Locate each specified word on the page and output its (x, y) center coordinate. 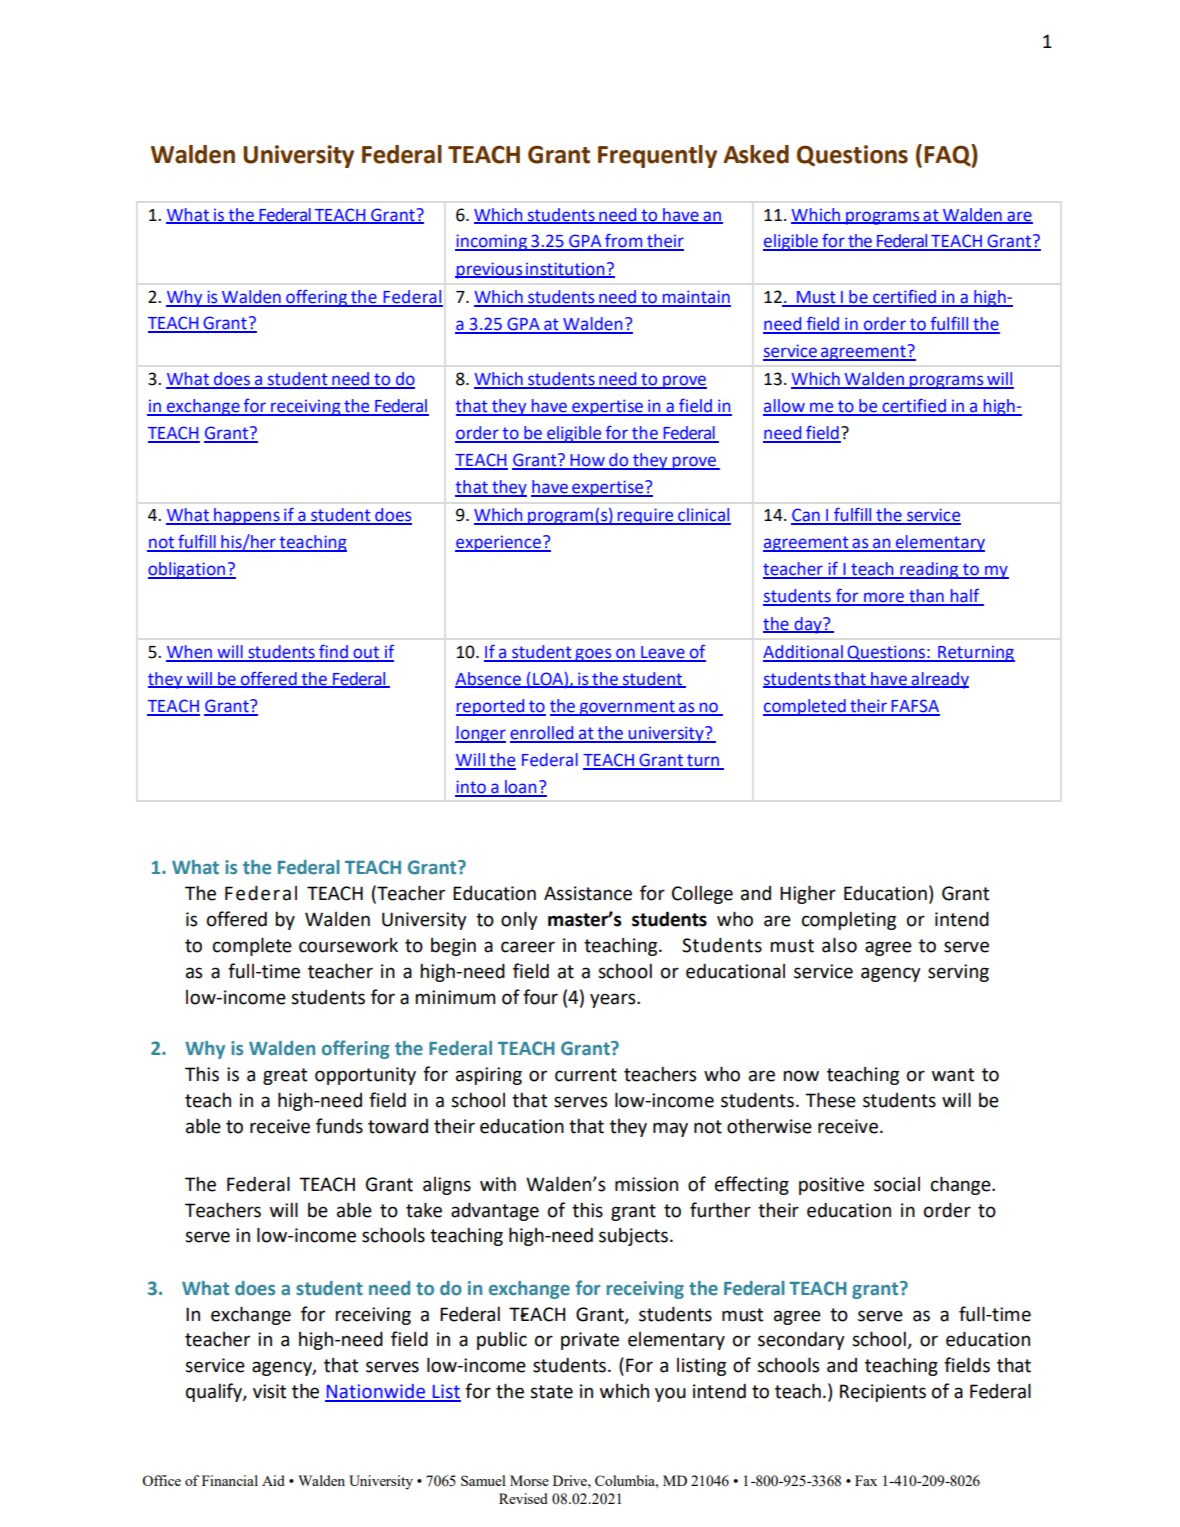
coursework (348, 945)
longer (480, 734)
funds (339, 1126)
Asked (756, 154)
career (528, 947)
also (839, 945)
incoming (492, 242)
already (939, 680)
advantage (495, 1211)
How (587, 461)
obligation (187, 570)
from (624, 241)
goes (593, 655)
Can (806, 516)
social (897, 1184)
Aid (273, 1480)
